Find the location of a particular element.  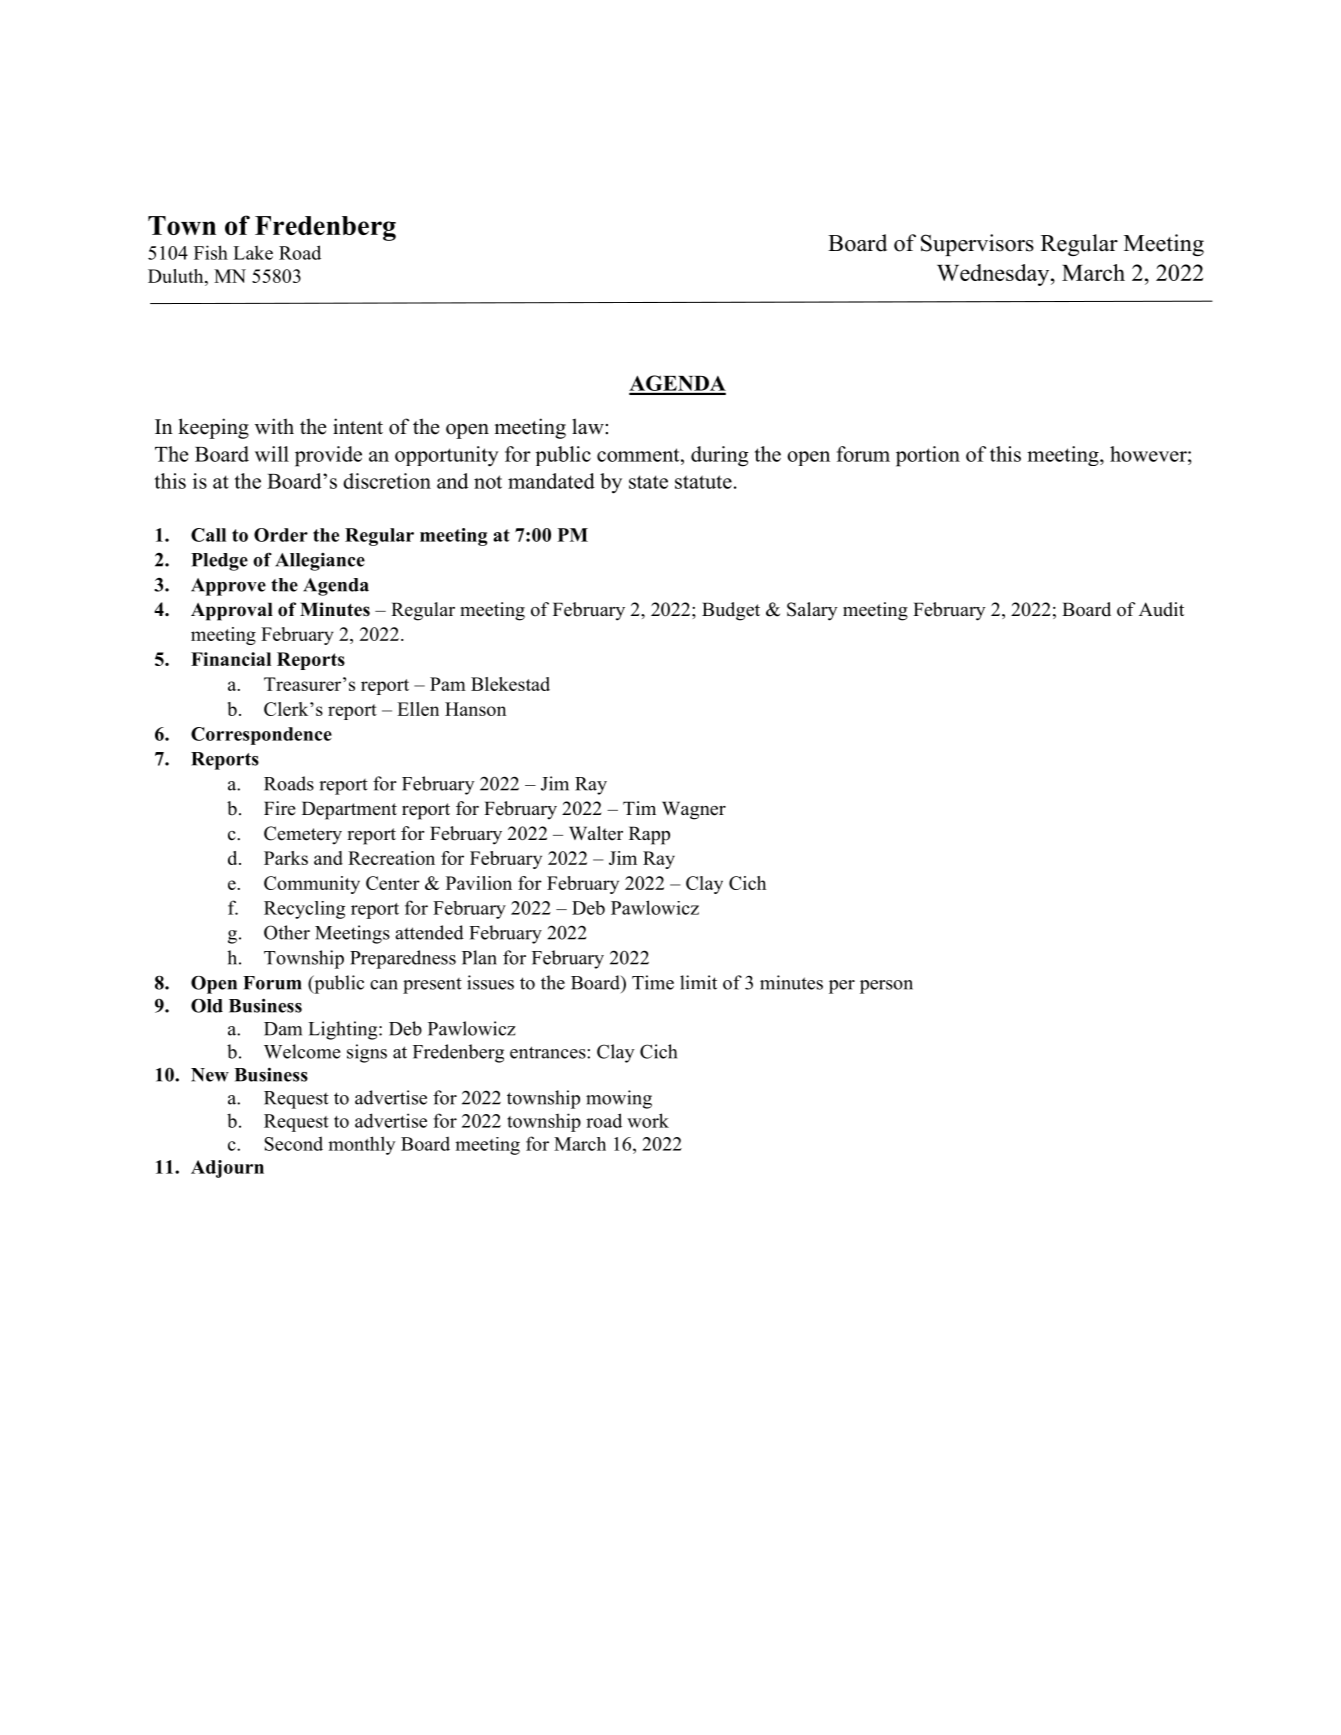

Salary is located at coordinates (812, 611).
